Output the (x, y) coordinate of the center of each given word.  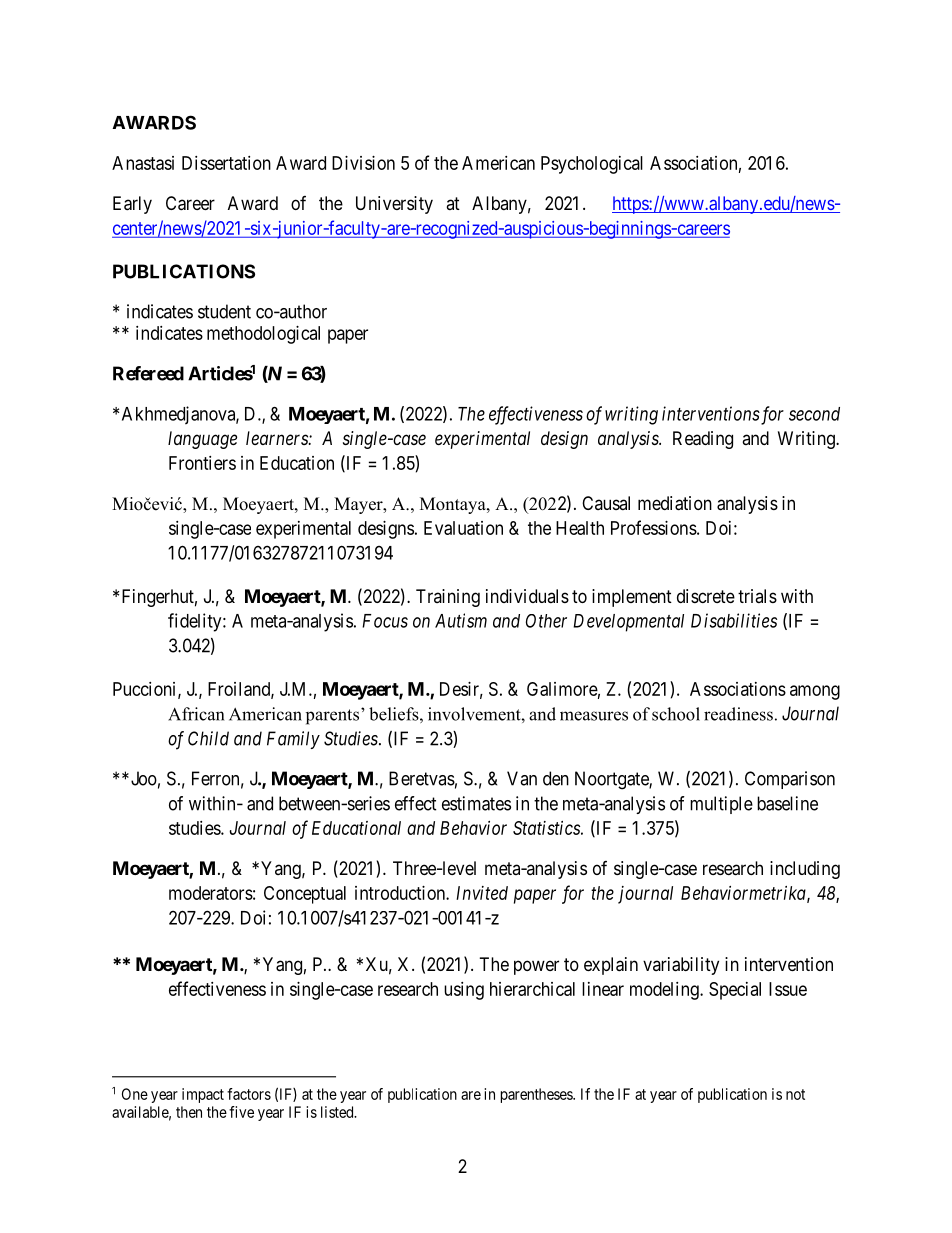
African (196, 714)
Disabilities (734, 620)
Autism (461, 620)
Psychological (592, 165)
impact (203, 1095)
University (394, 205)
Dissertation (226, 163)
